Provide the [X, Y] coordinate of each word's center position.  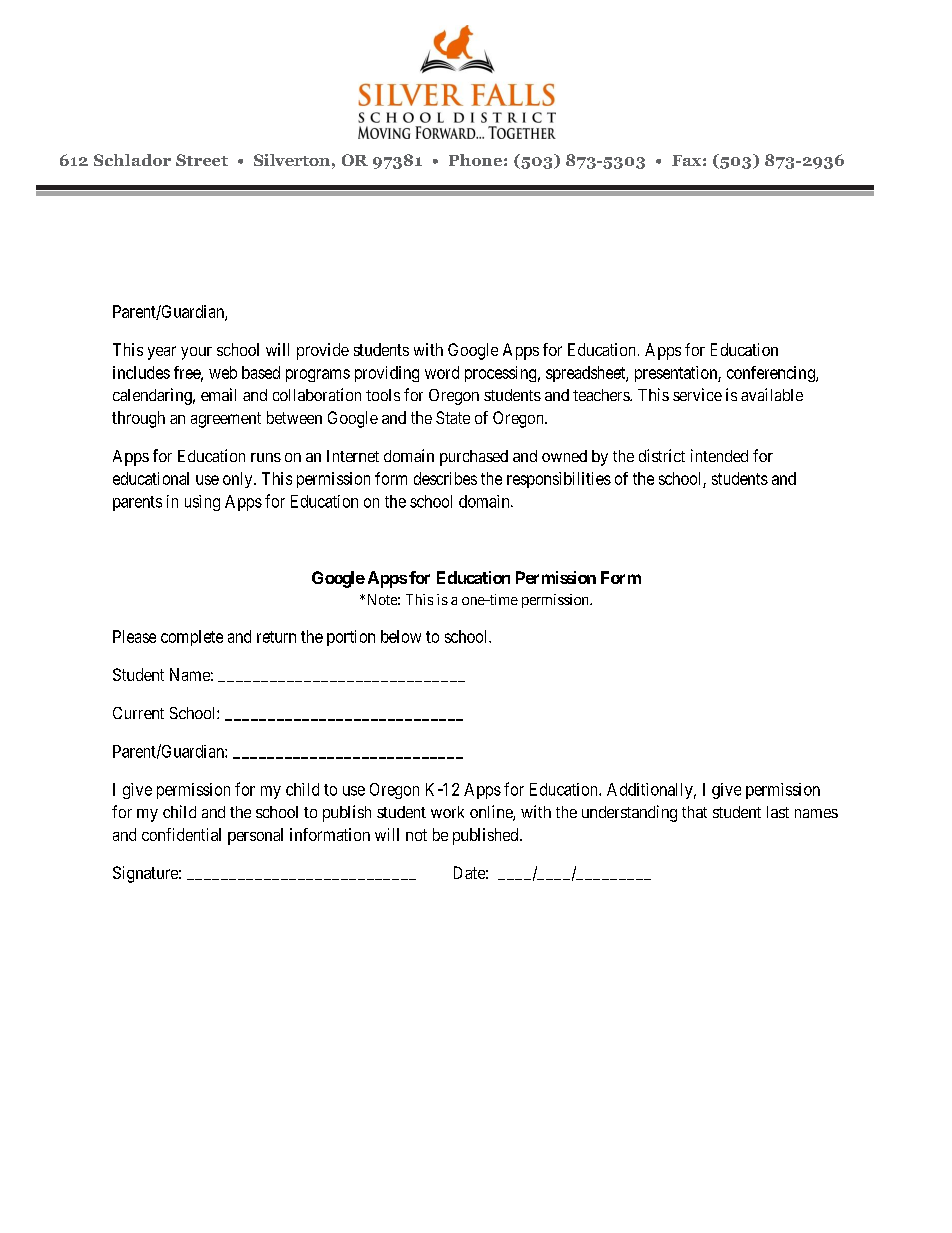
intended [719, 455]
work [447, 812]
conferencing [772, 374]
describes [445, 478]
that [694, 812]
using [202, 503]
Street [202, 160]
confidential [181, 834]
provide [323, 351]
